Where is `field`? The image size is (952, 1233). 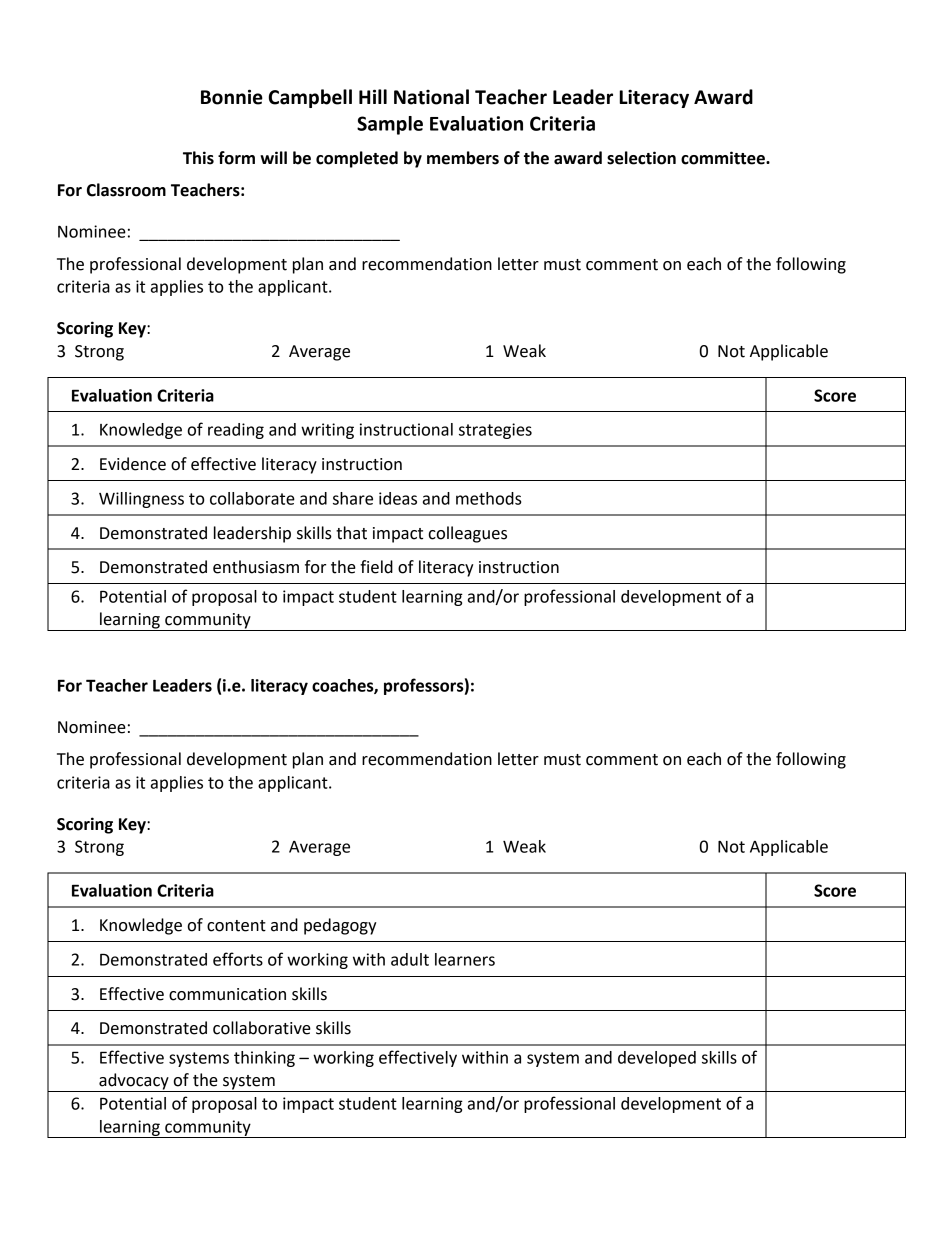
field is located at coordinates (376, 567).
